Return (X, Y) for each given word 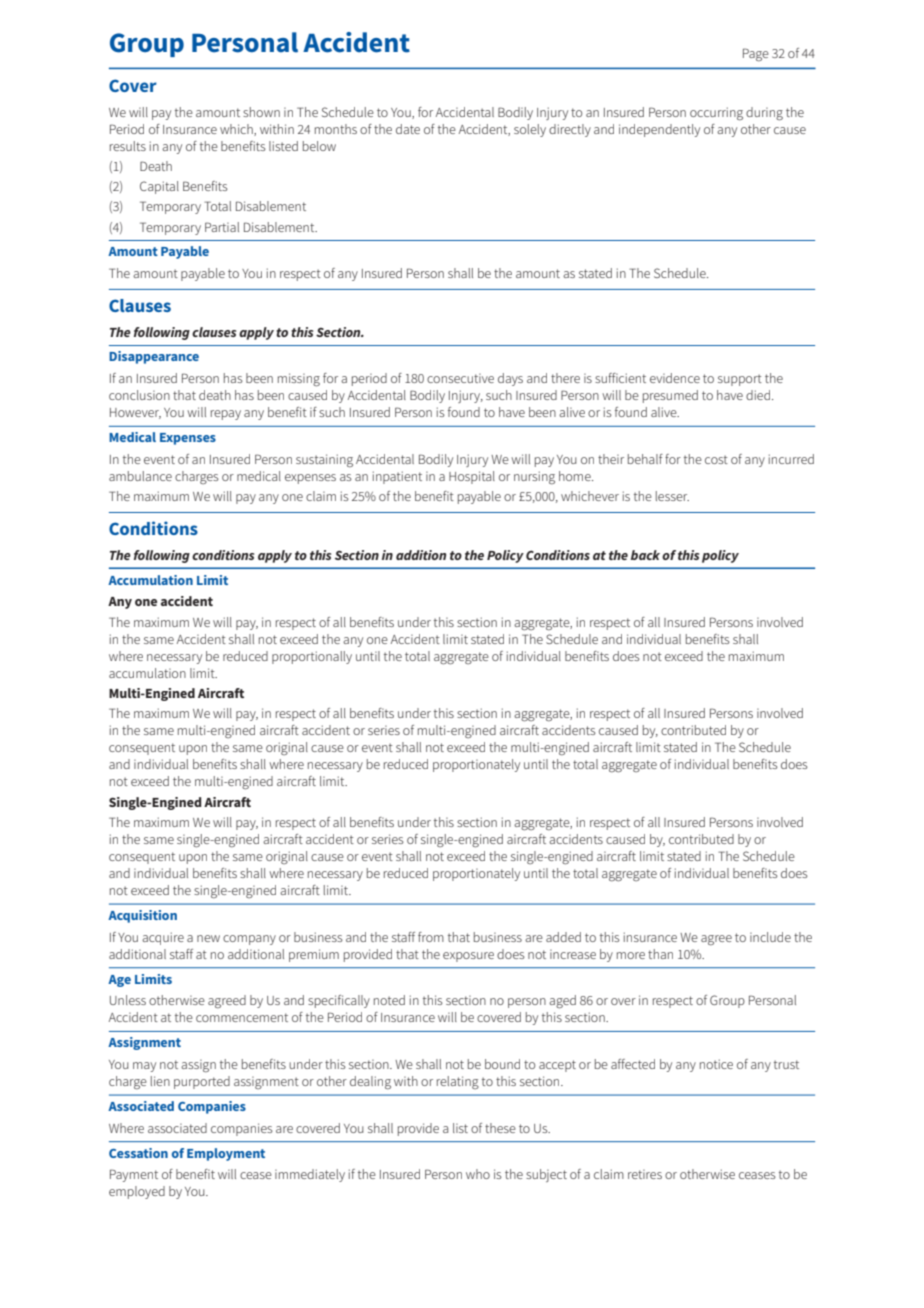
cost (716, 459)
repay (226, 415)
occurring (716, 113)
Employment (226, 1154)
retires (645, 1174)
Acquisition (142, 916)
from (431, 937)
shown (261, 112)
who (478, 1174)
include (770, 937)
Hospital (472, 477)
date (408, 129)
